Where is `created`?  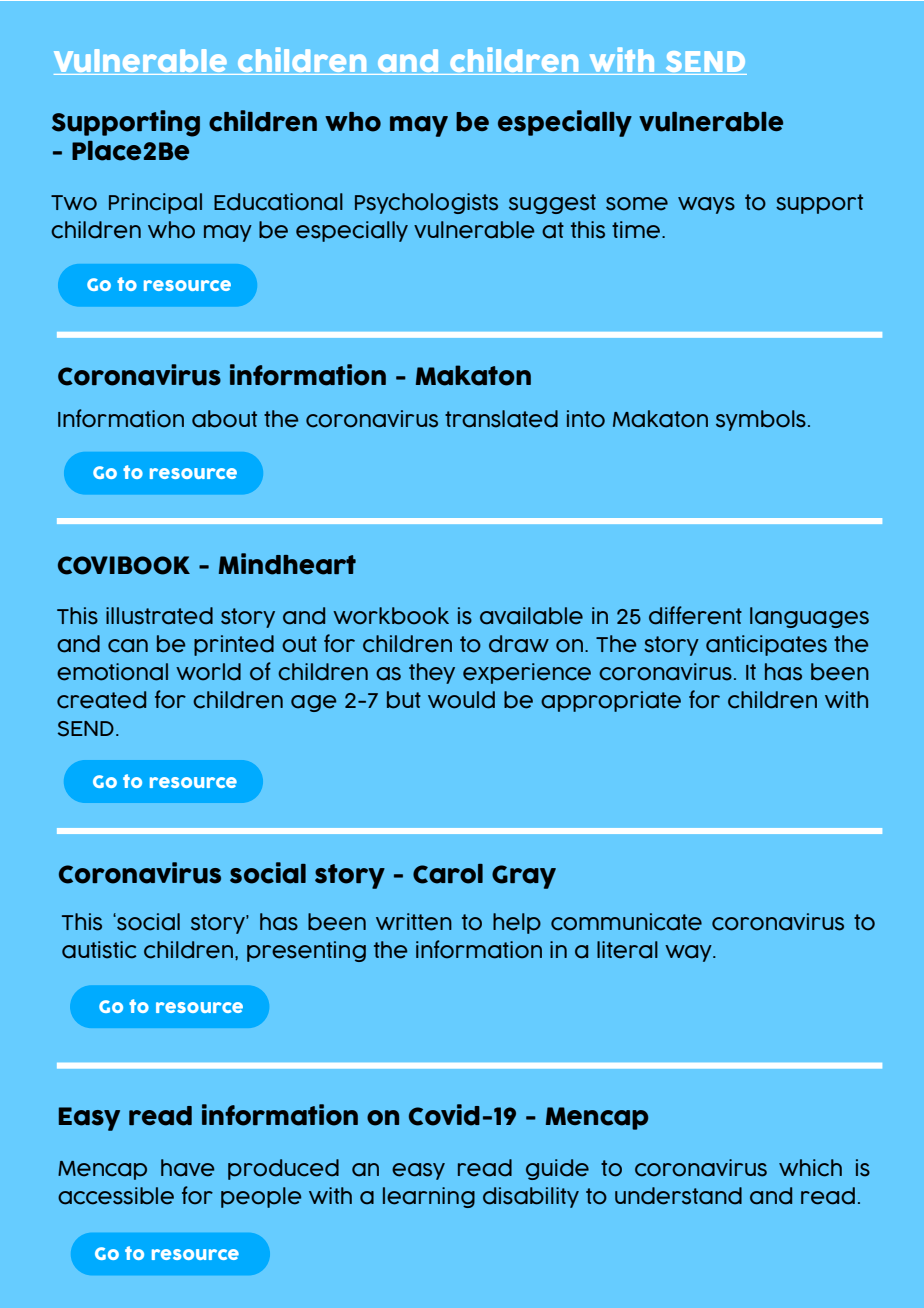 created is located at coordinates (101, 700).
